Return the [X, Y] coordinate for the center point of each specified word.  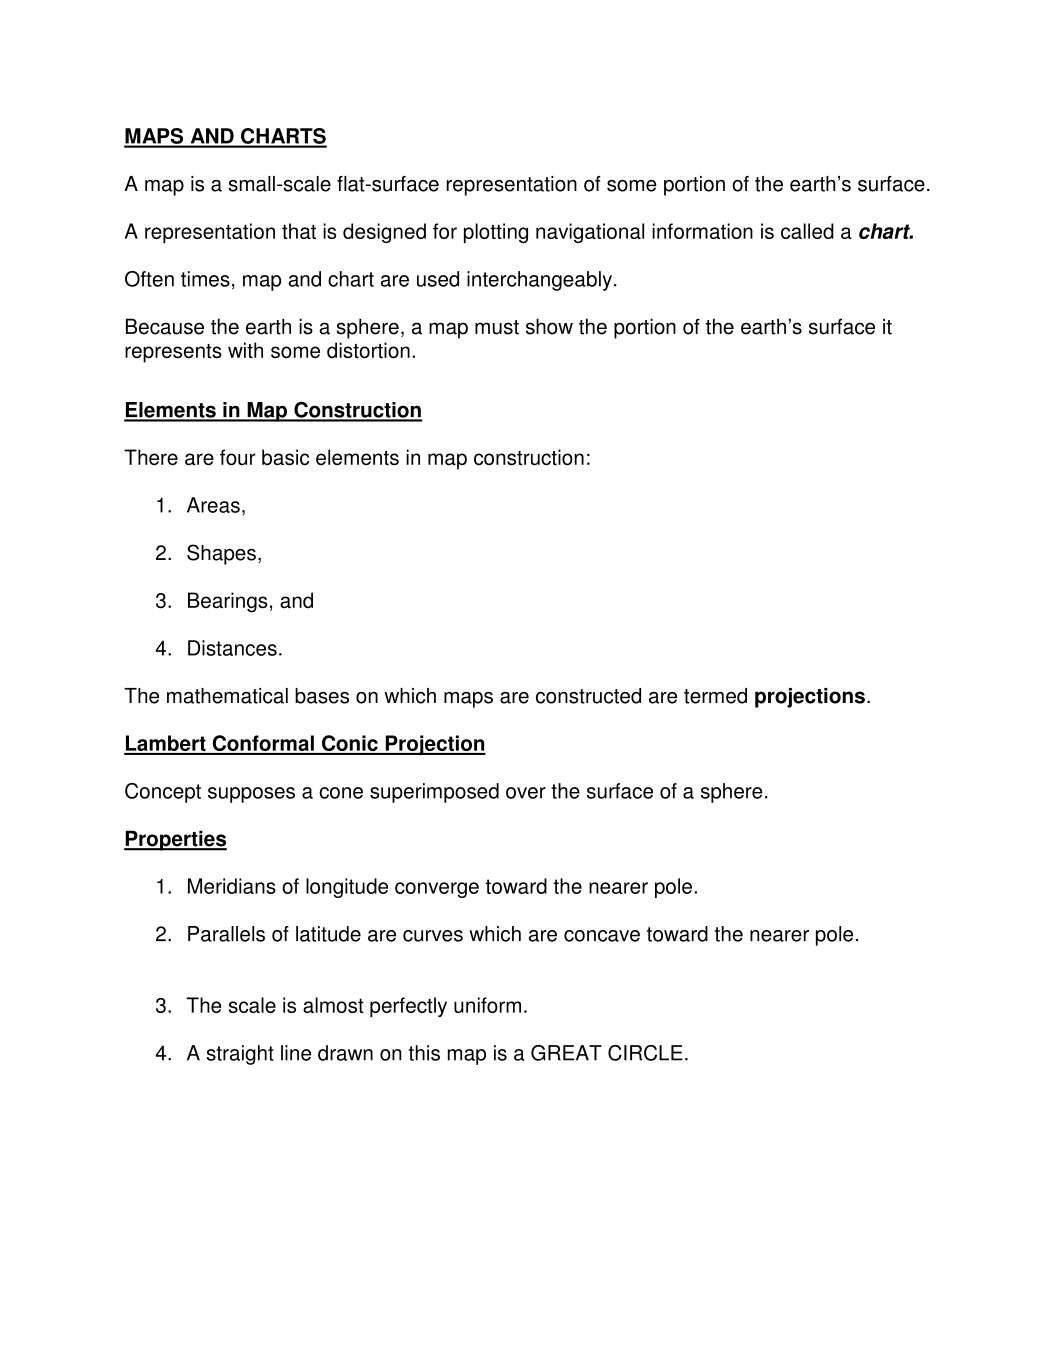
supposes [251, 795]
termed [715, 696]
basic [285, 457]
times [205, 279]
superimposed [434, 793]
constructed [588, 696]
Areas [213, 505]
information [702, 231]
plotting [496, 233]
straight [240, 1055]
